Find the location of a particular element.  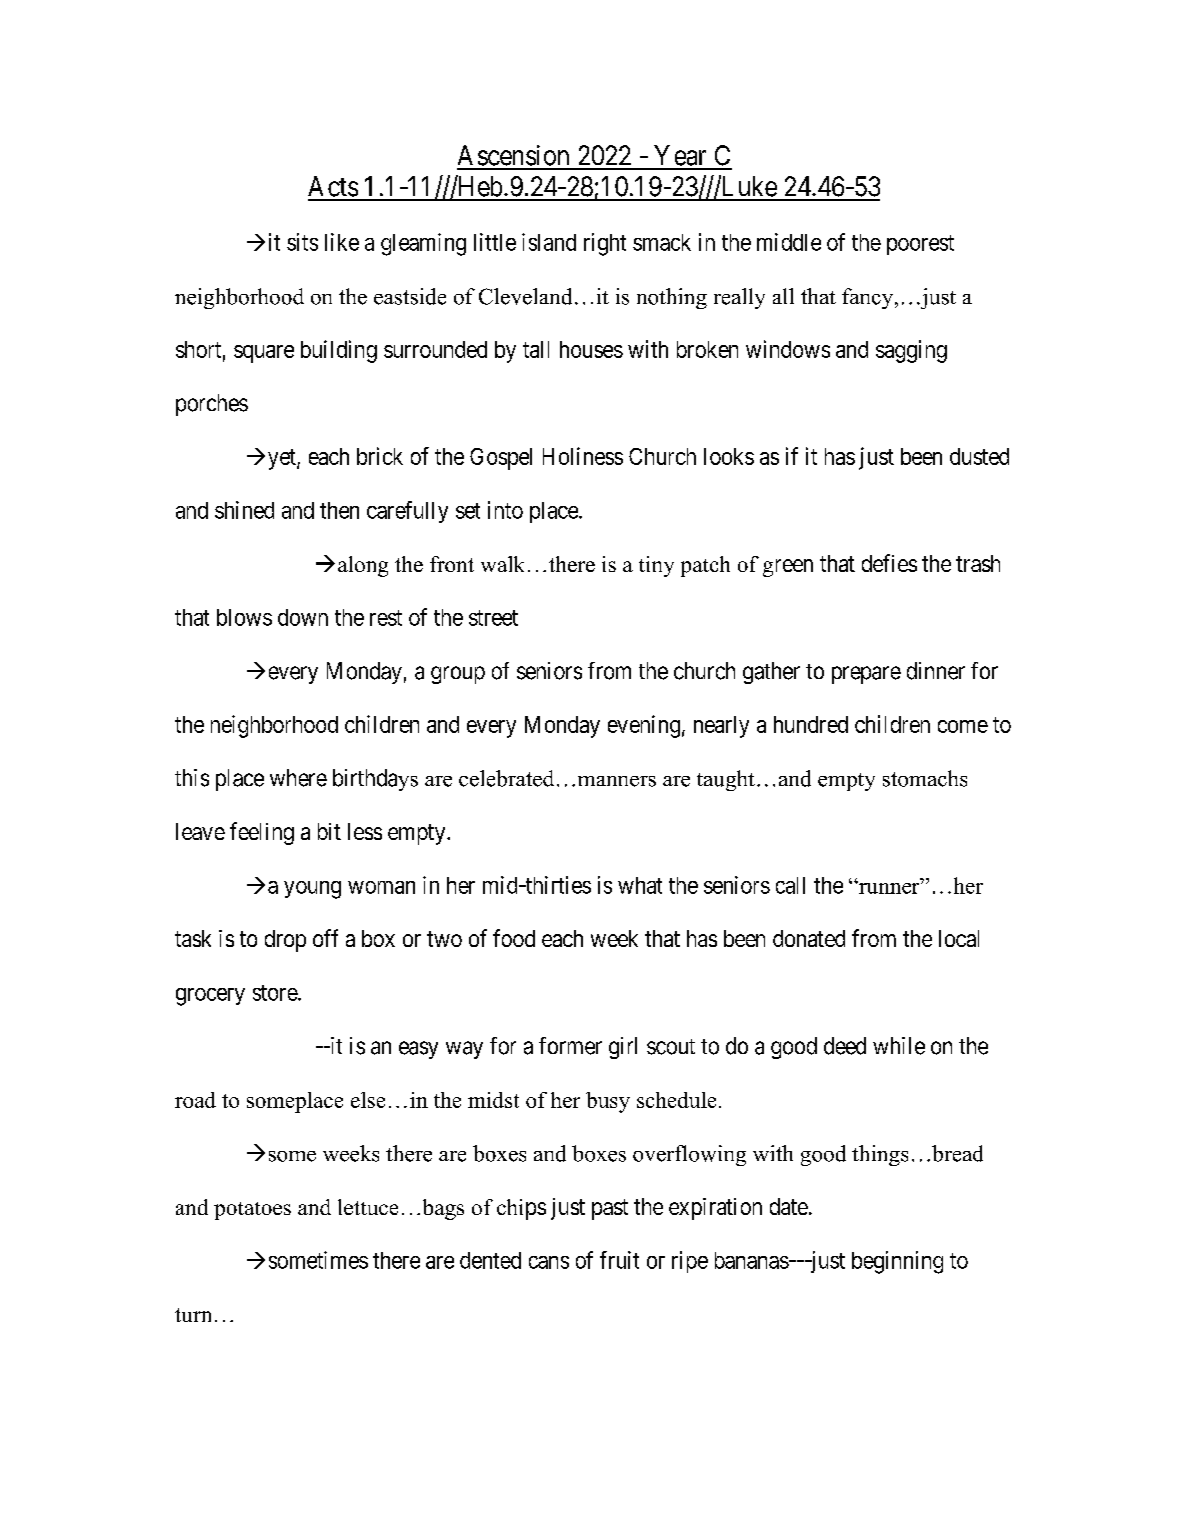

middle is located at coordinates (789, 242).
